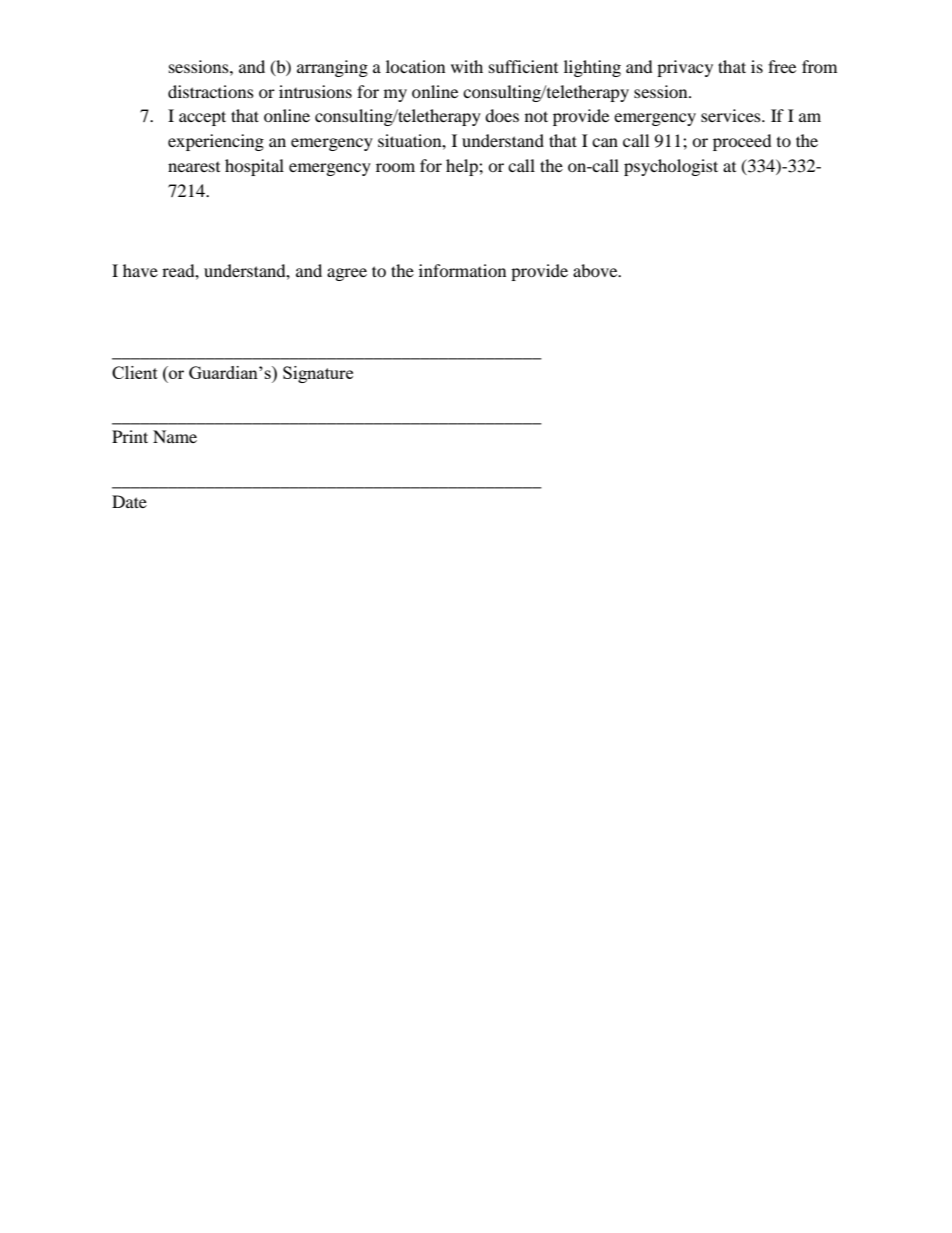 The height and width of the document is (1233, 952). What do you see at coordinates (318, 374) in the document?
I see `Signature` at bounding box center [318, 374].
